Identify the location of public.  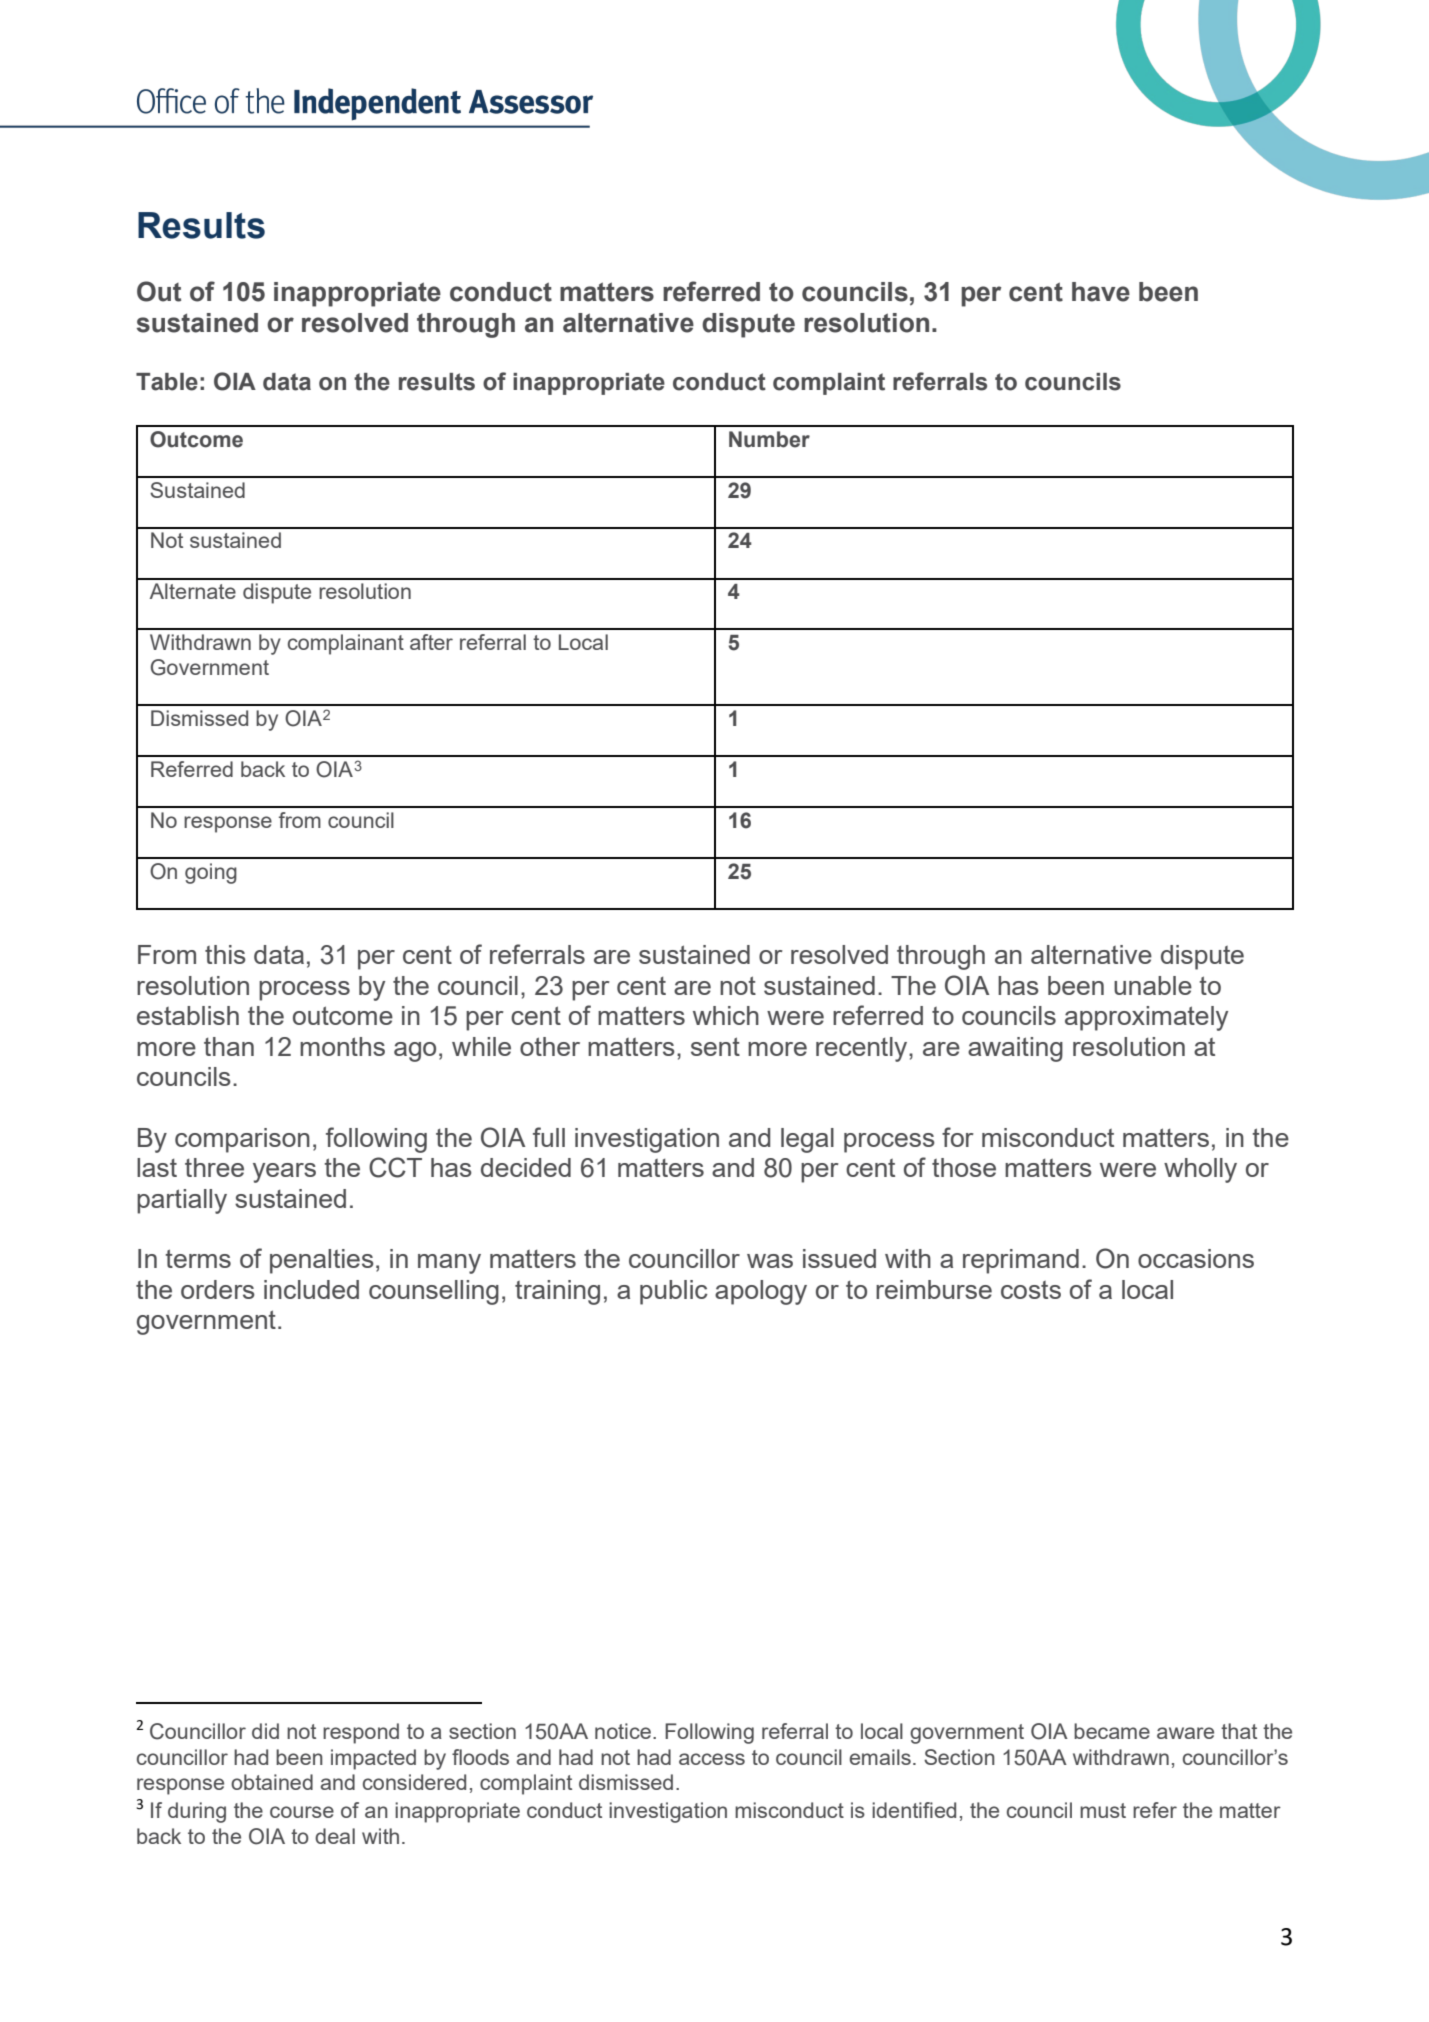
(674, 1292).
